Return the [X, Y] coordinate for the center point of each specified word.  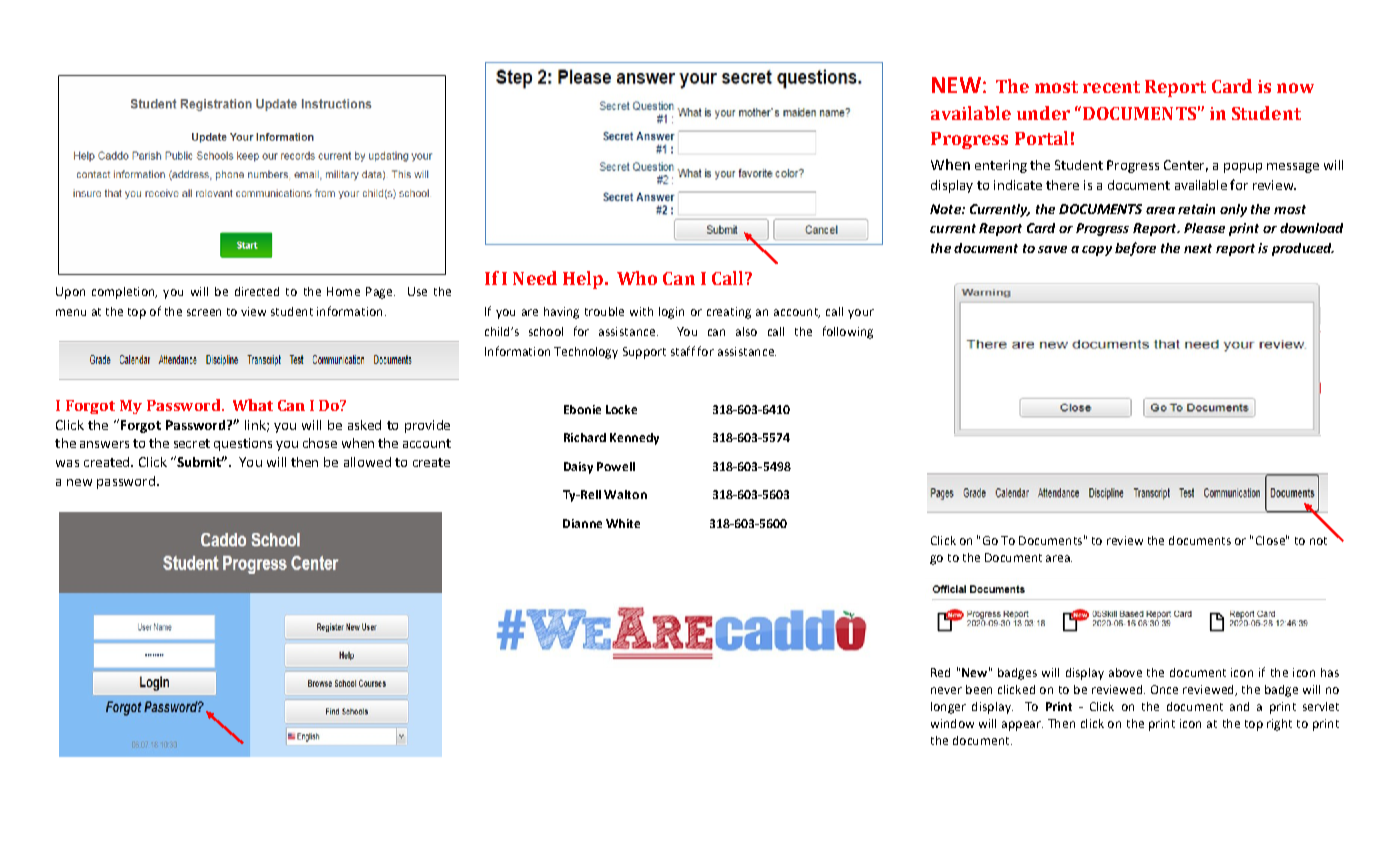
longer [948, 708]
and [1239, 706]
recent [1111, 87]
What [253, 405]
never [946, 690]
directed [257, 291]
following [848, 332]
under [1043, 113]
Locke [621, 409]
